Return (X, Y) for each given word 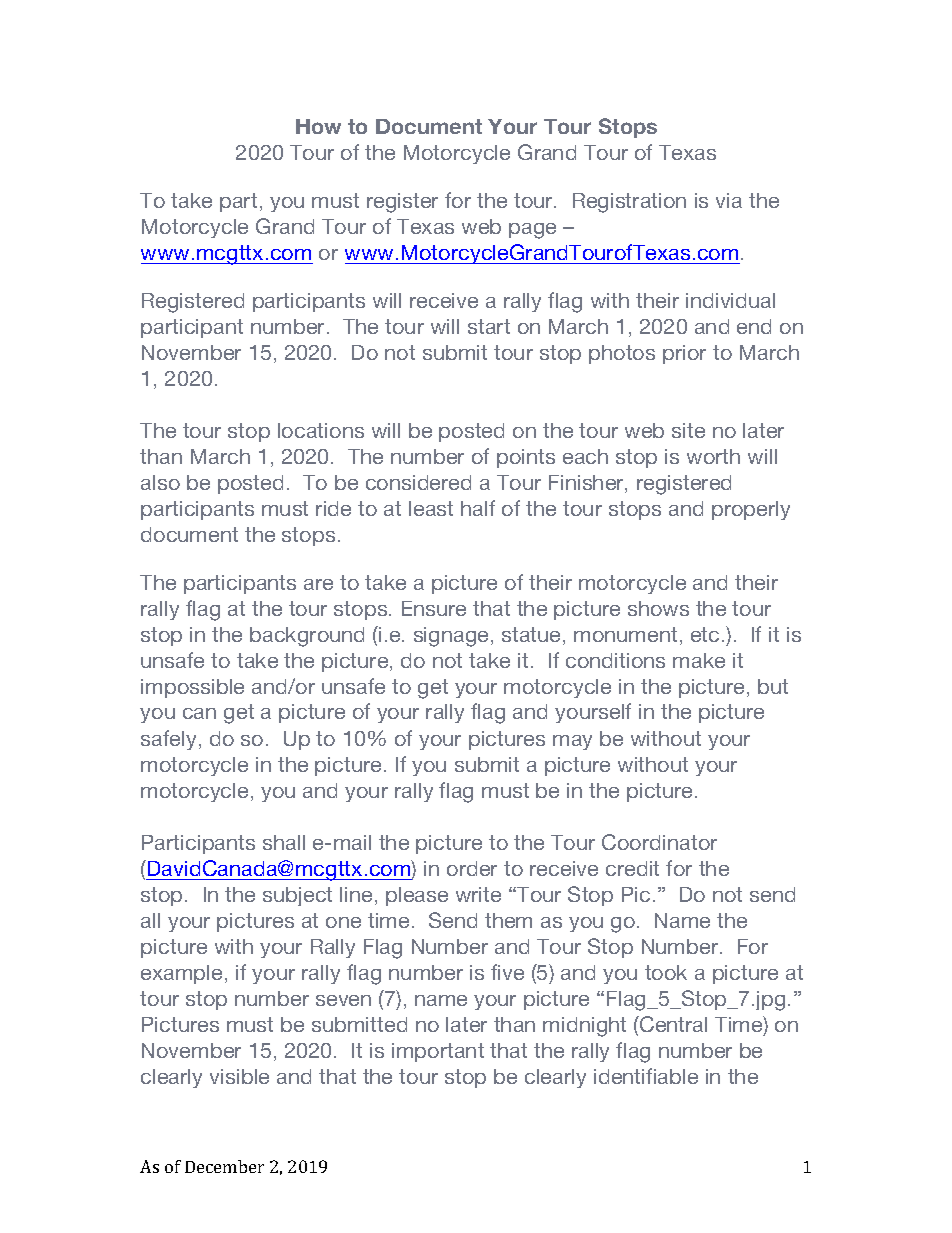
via (729, 200)
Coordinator (659, 842)
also (160, 482)
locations (321, 430)
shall (284, 842)
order (472, 868)
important (438, 1052)
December (224, 1166)
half (478, 508)
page (532, 231)
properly (751, 510)
